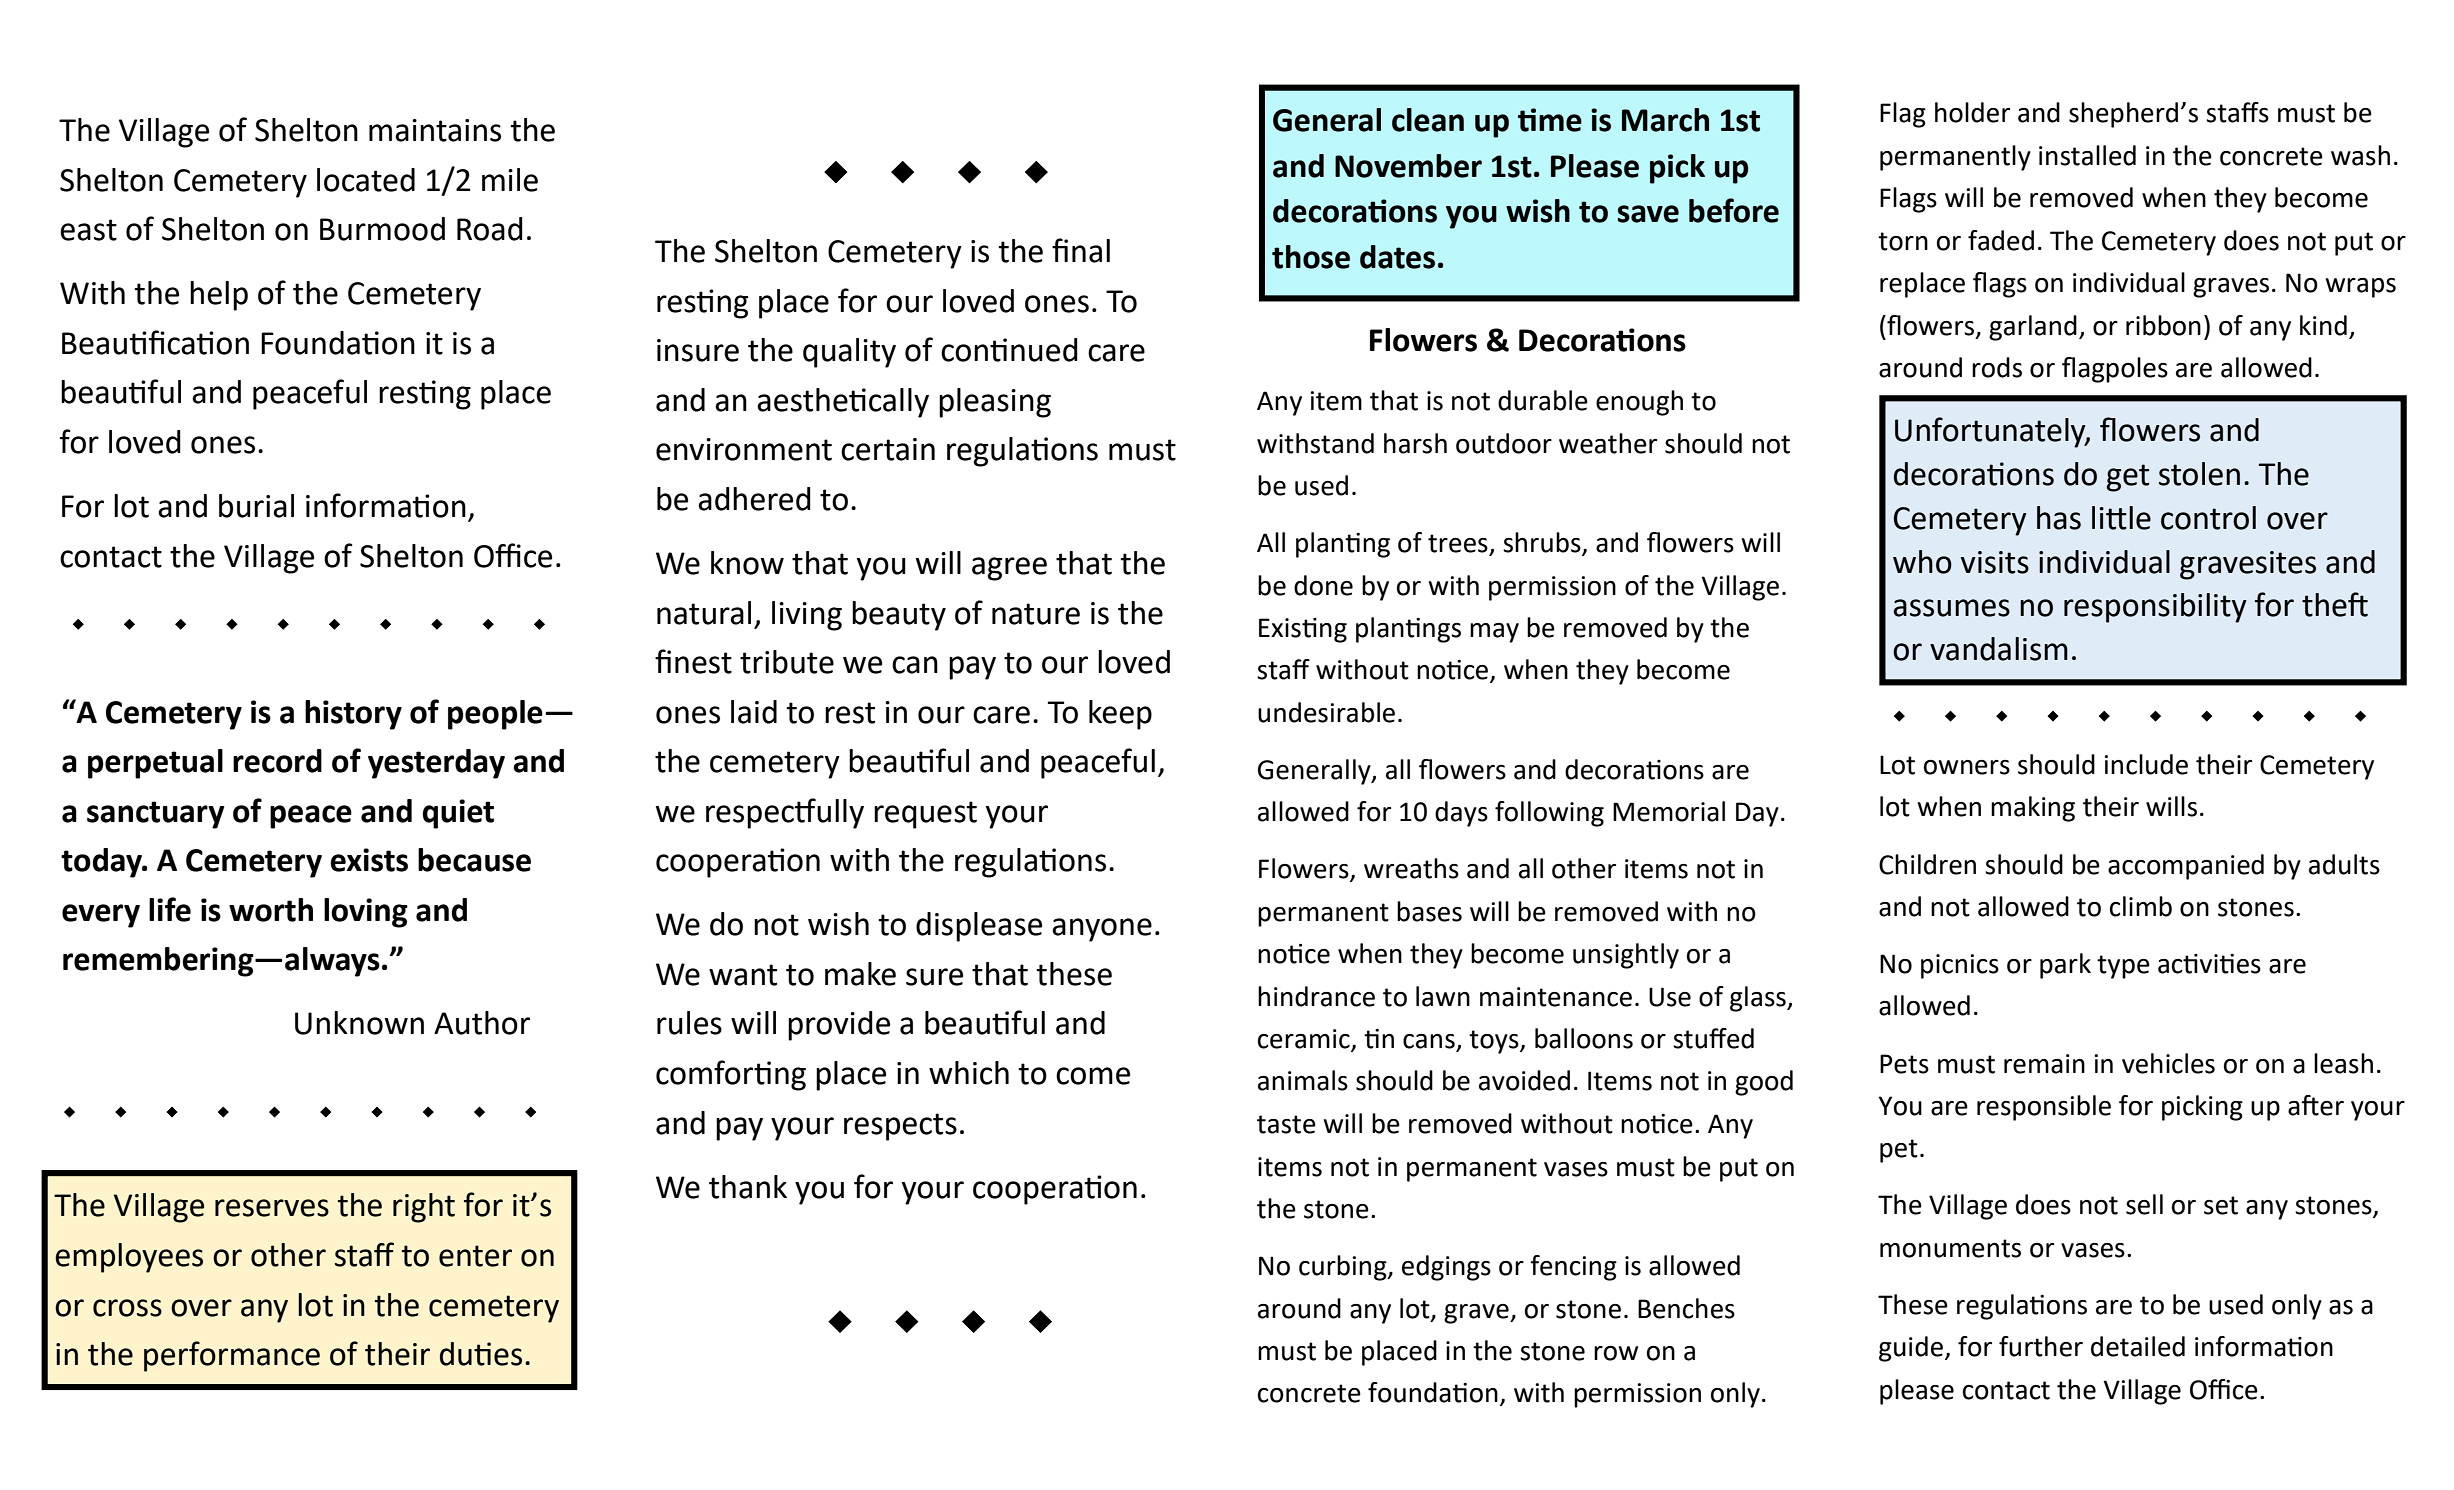 The image size is (2454, 1490). I want to click on duties, so click(481, 1354).
